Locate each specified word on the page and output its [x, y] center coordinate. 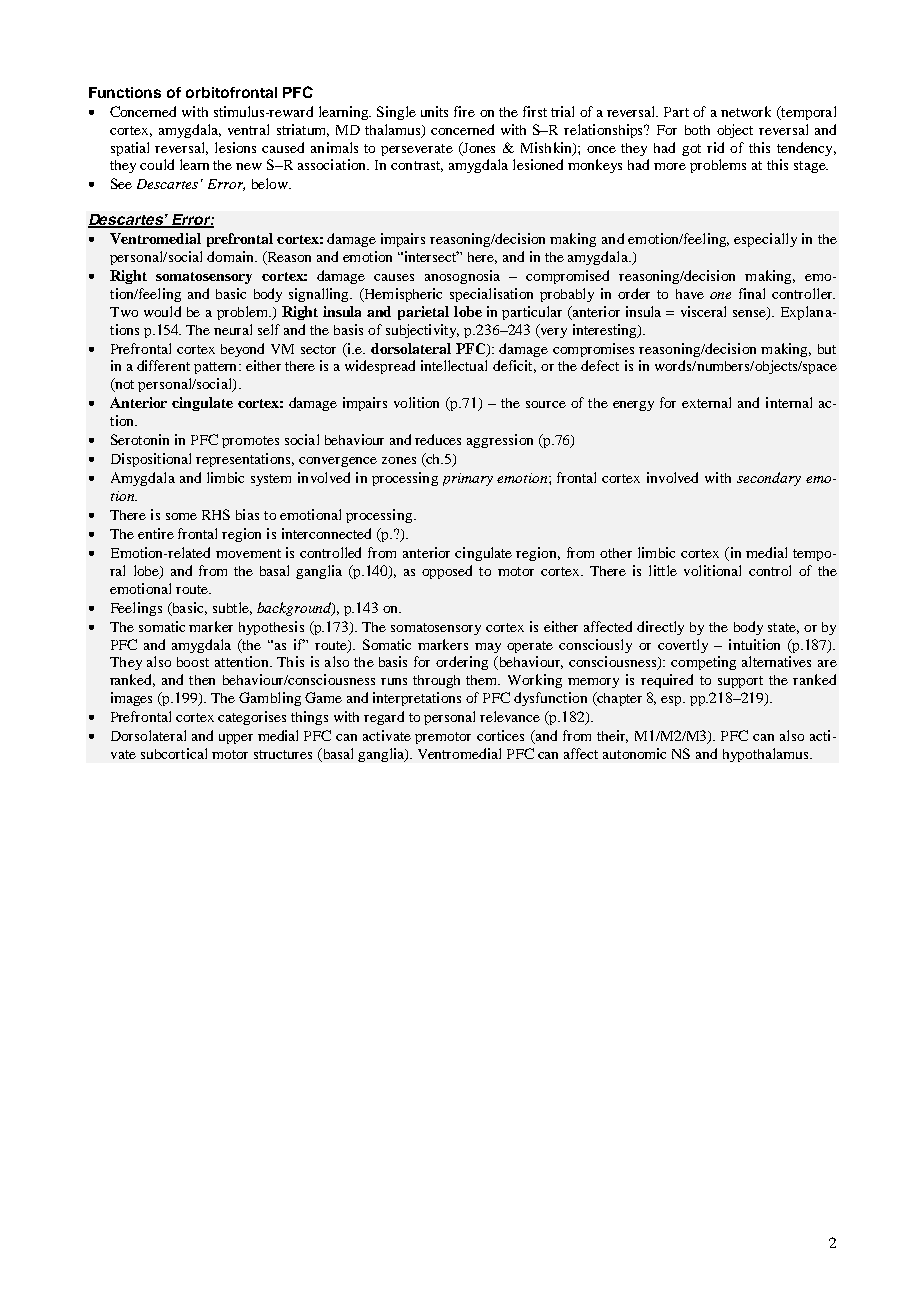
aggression [500, 441]
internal [789, 402]
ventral [248, 129]
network [746, 111]
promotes [250, 442]
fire [464, 111]
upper [236, 739]
